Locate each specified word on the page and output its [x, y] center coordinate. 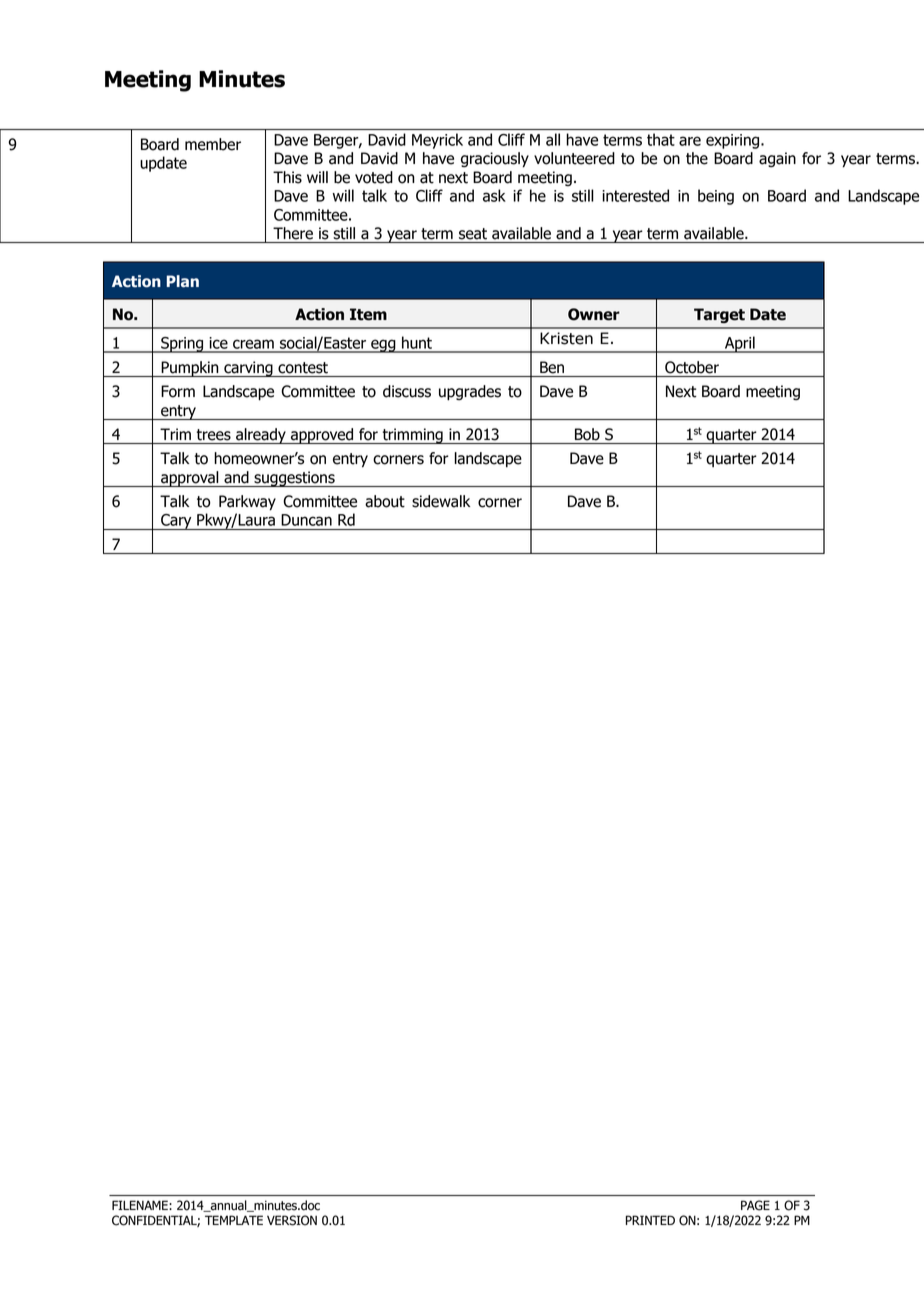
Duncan [306, 520]
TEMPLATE [234, 1220]
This [287, 177]
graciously [495, 160]
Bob [587, 434]
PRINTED [650, 1220]
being [716, 197]
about [385, 501]
